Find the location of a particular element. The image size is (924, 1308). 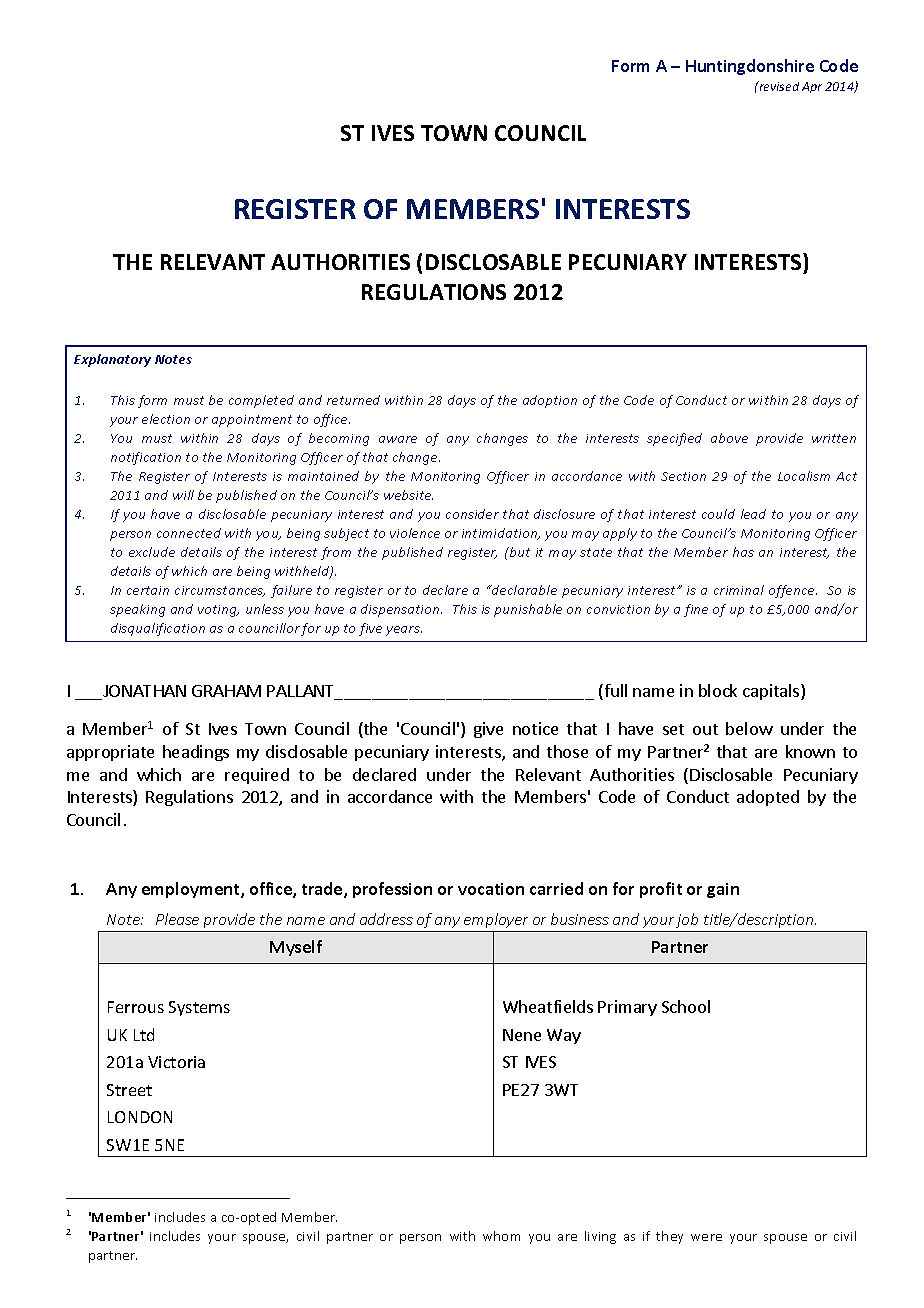

will is located at coordinates (183, 495).
